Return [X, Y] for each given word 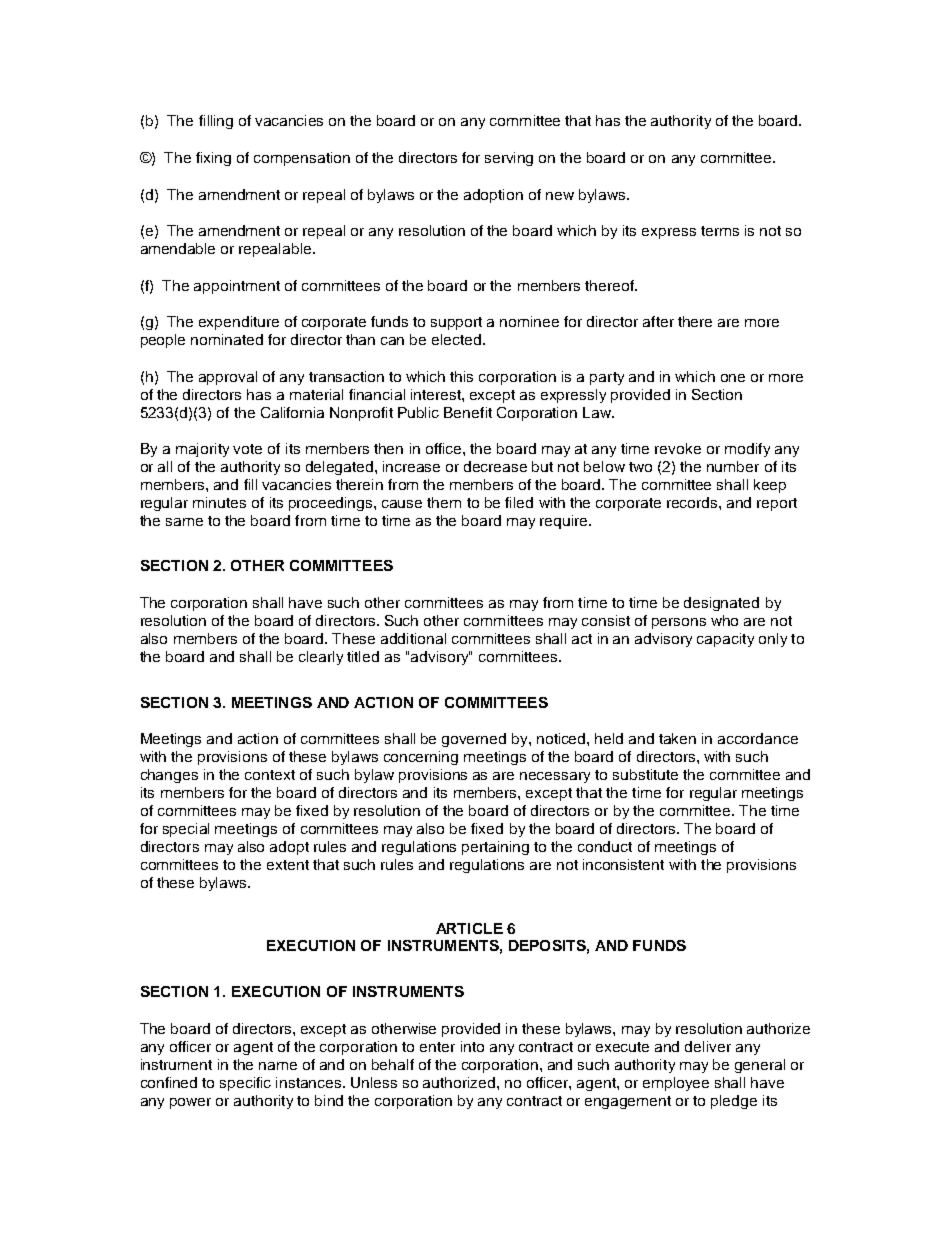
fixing [213, 159]
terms [720, 231]
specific [245, 1084]
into [472, 1046]
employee [676, 1084]
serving [509, 159]
